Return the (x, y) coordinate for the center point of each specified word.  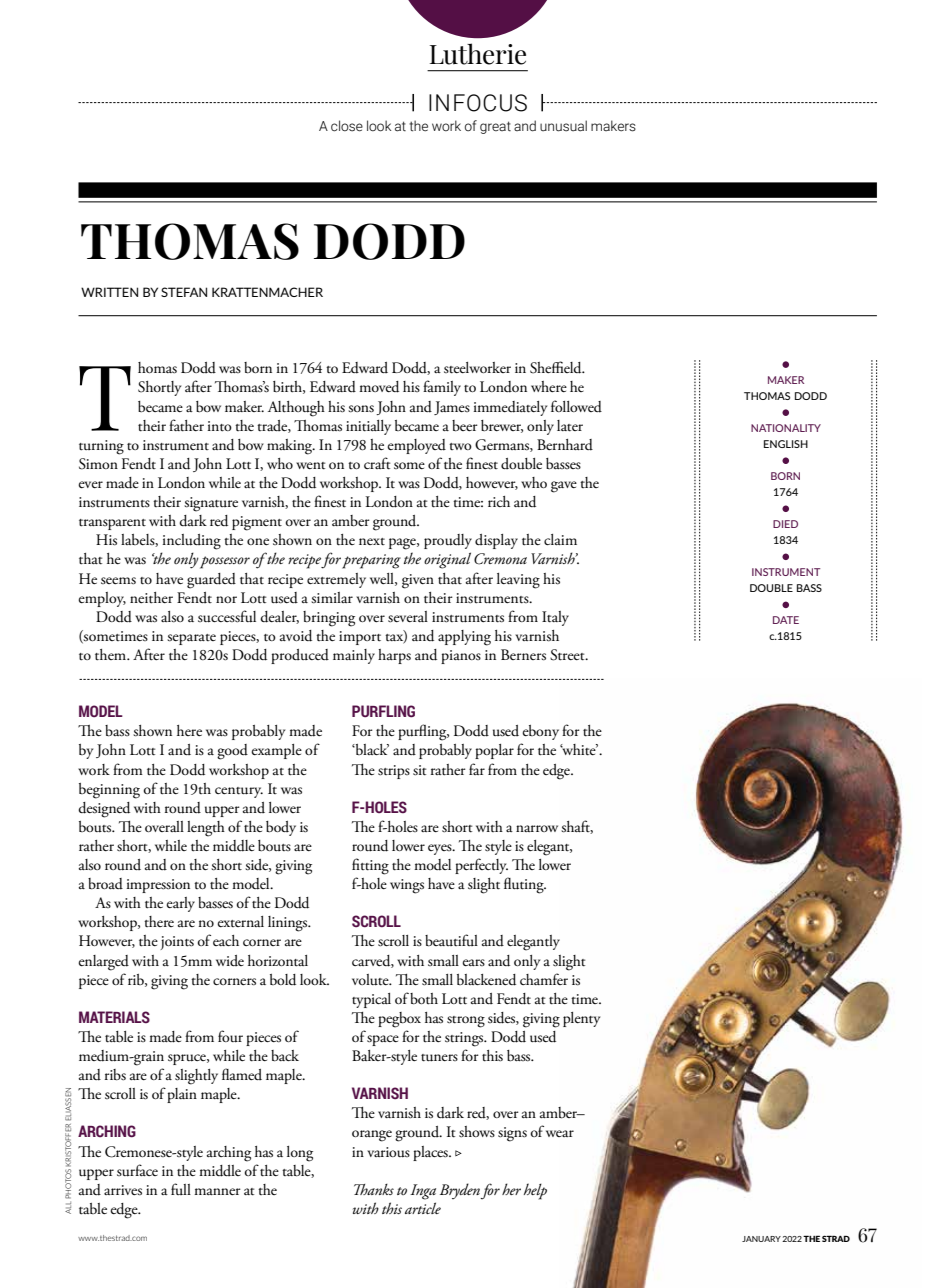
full (181, 1189)
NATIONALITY (786, 428)
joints (177, 943)
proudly (448, 541)
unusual (563, 126)
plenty (581, 1019)
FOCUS (490, 103)
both (424, 999)
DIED (785, 524)
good (232, 752)
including (191, 542)
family (442, 388)
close (347, 126)
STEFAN (184, 292)
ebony (540, 732)
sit (419, 770)
